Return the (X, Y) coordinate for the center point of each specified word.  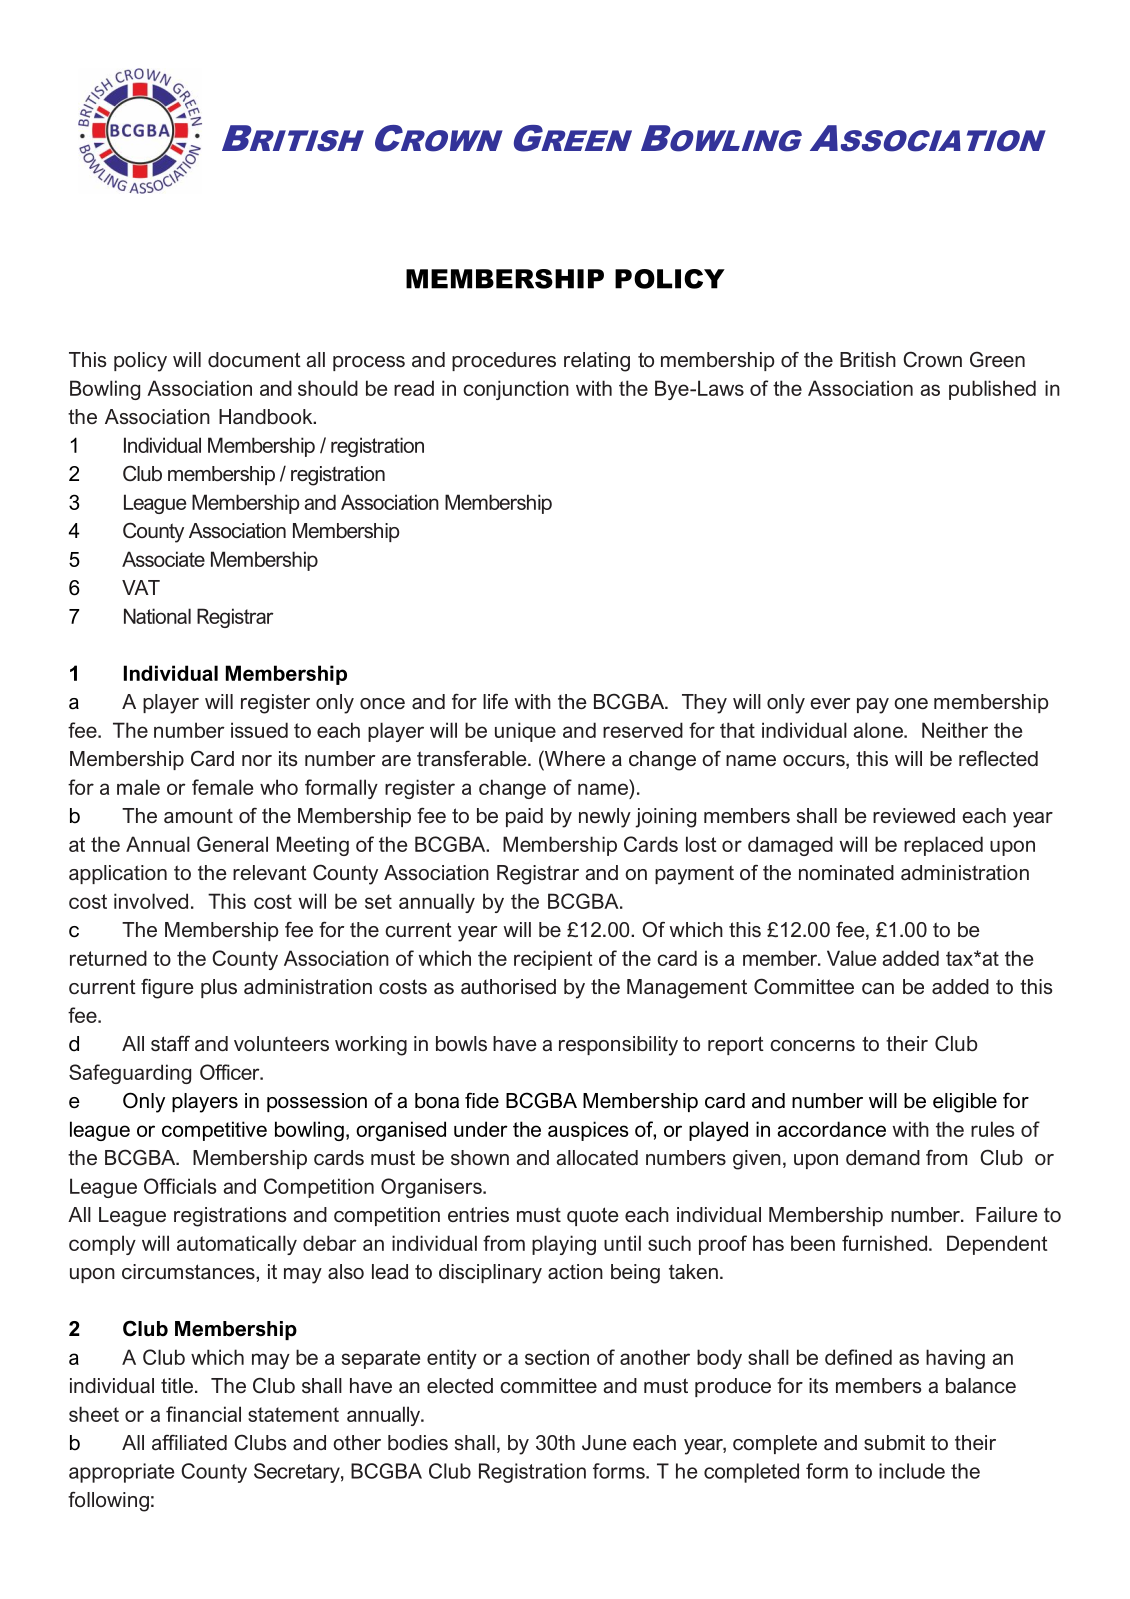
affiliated (189, 1443)
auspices (588, 1131)
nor (257, 760)
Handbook (267, 417)
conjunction (516, 390)
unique (525, 732)
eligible (965, 1103)
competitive (214, 1131)
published (992, 390)
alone (879, 730)
